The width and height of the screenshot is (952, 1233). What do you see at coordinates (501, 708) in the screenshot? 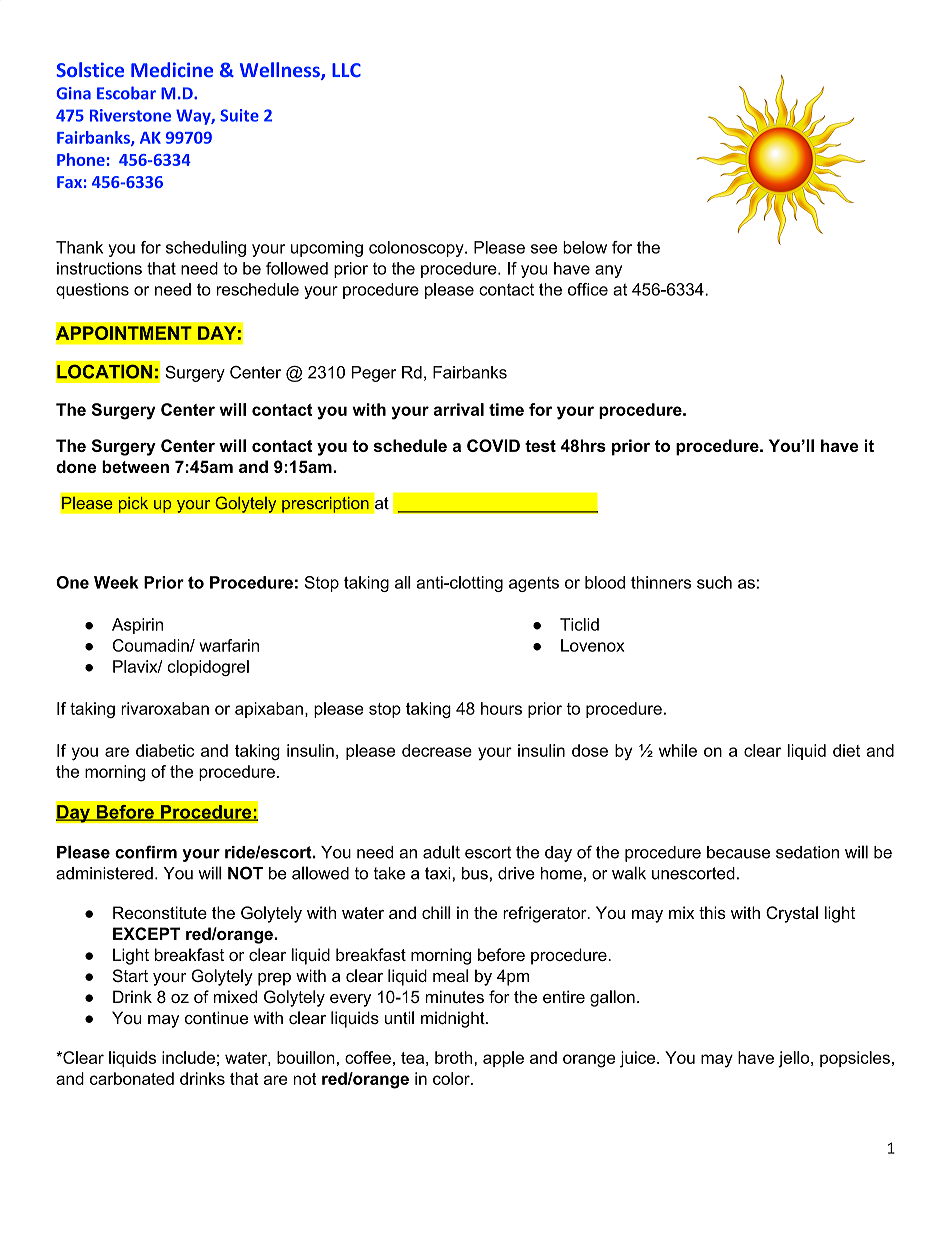
I see `hours` at bounding box center [501, 708].
